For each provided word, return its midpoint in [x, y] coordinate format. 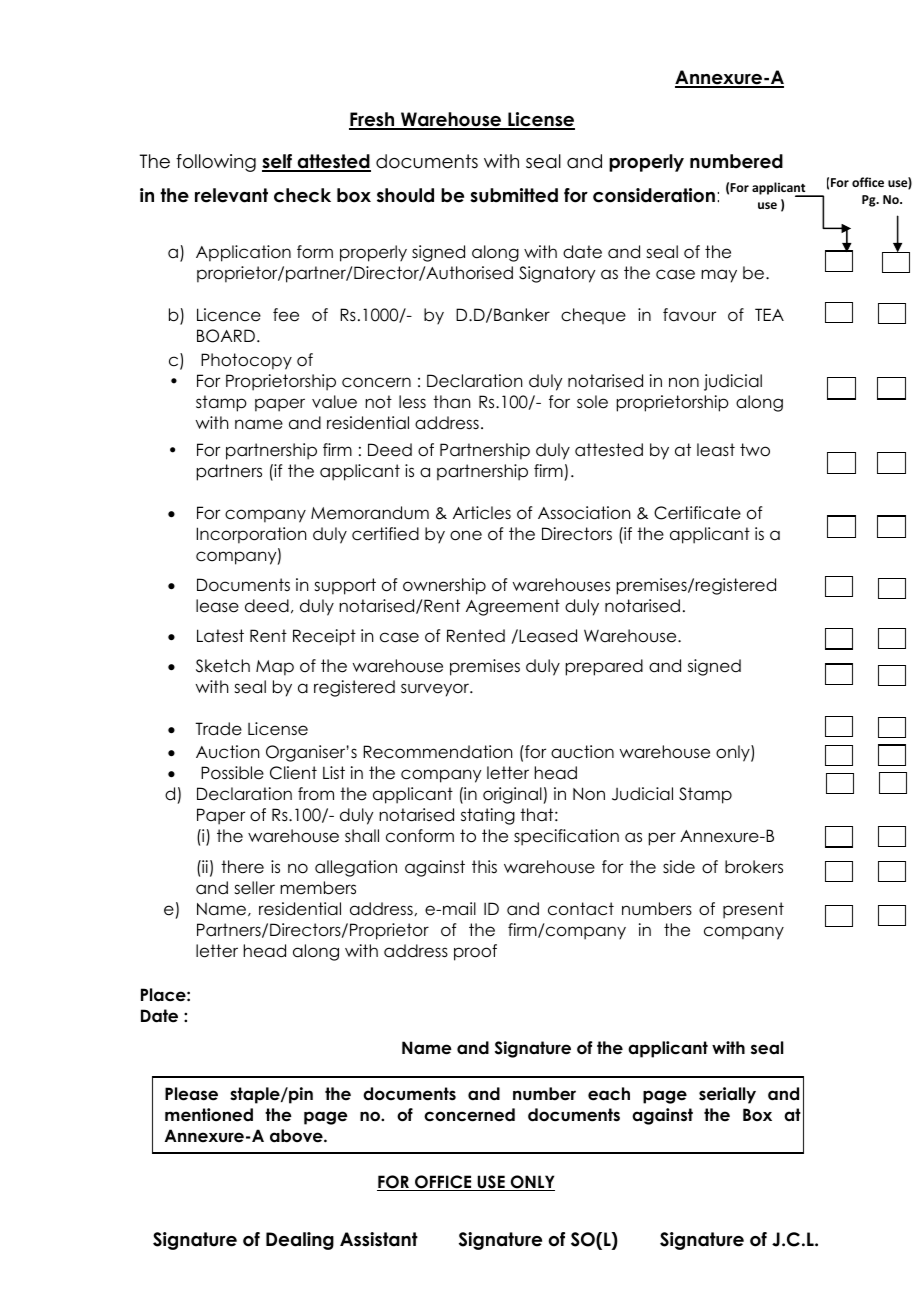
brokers [754, 867]
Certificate [697, 513]
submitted [514, 195]
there [242, 867]
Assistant [379, 1239]
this [484, 866]
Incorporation [251, 535]
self [278, 162]
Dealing [300, 1241]
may [719, 276]
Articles [482, 513]
